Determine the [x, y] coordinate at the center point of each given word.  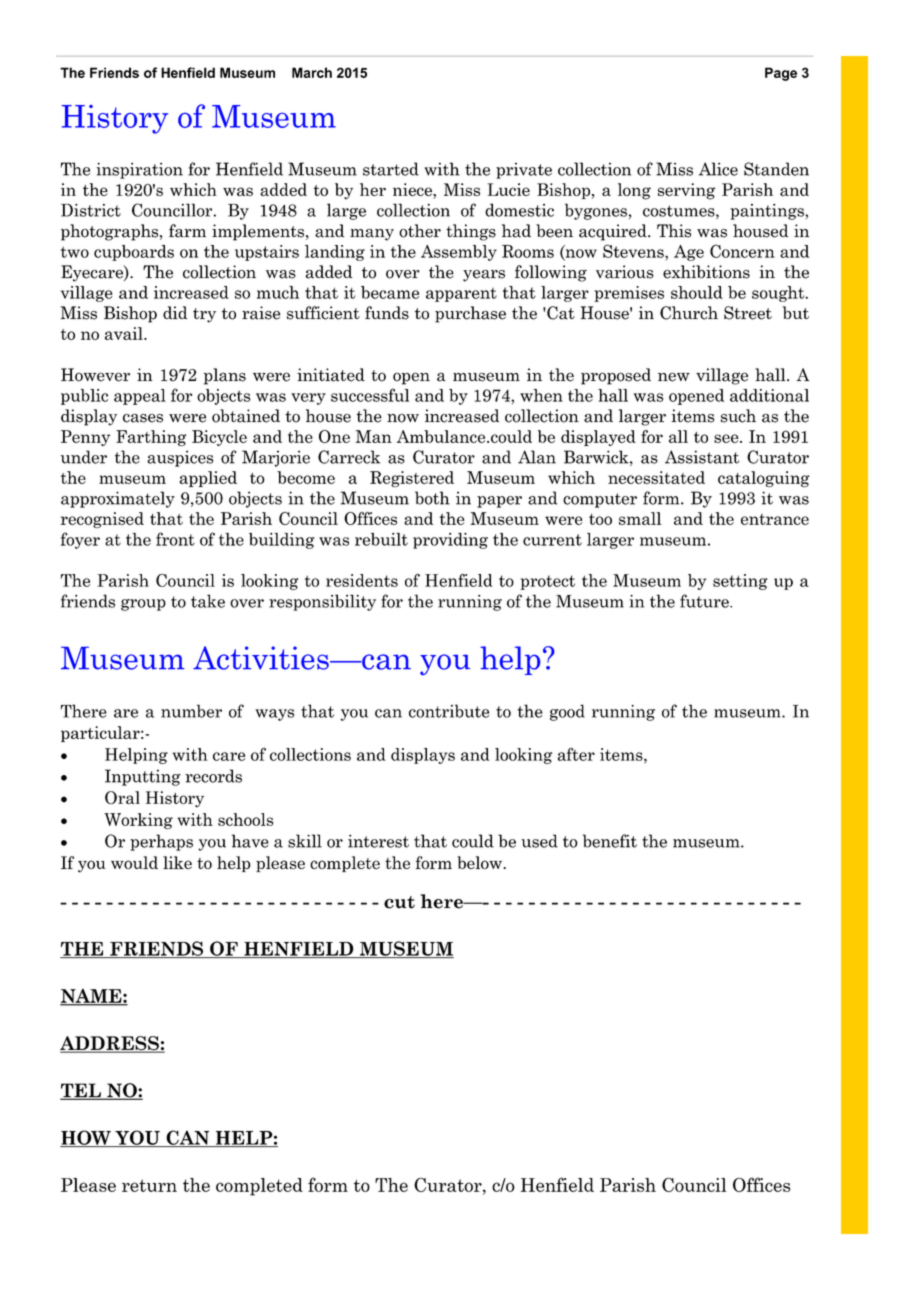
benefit [610, 841]
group [143, 605]
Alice [718, 169]
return [149, 1185]
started [391, 169]
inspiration [139, 170]
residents [362, 580]
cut [399, 902]
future [705, 601]
